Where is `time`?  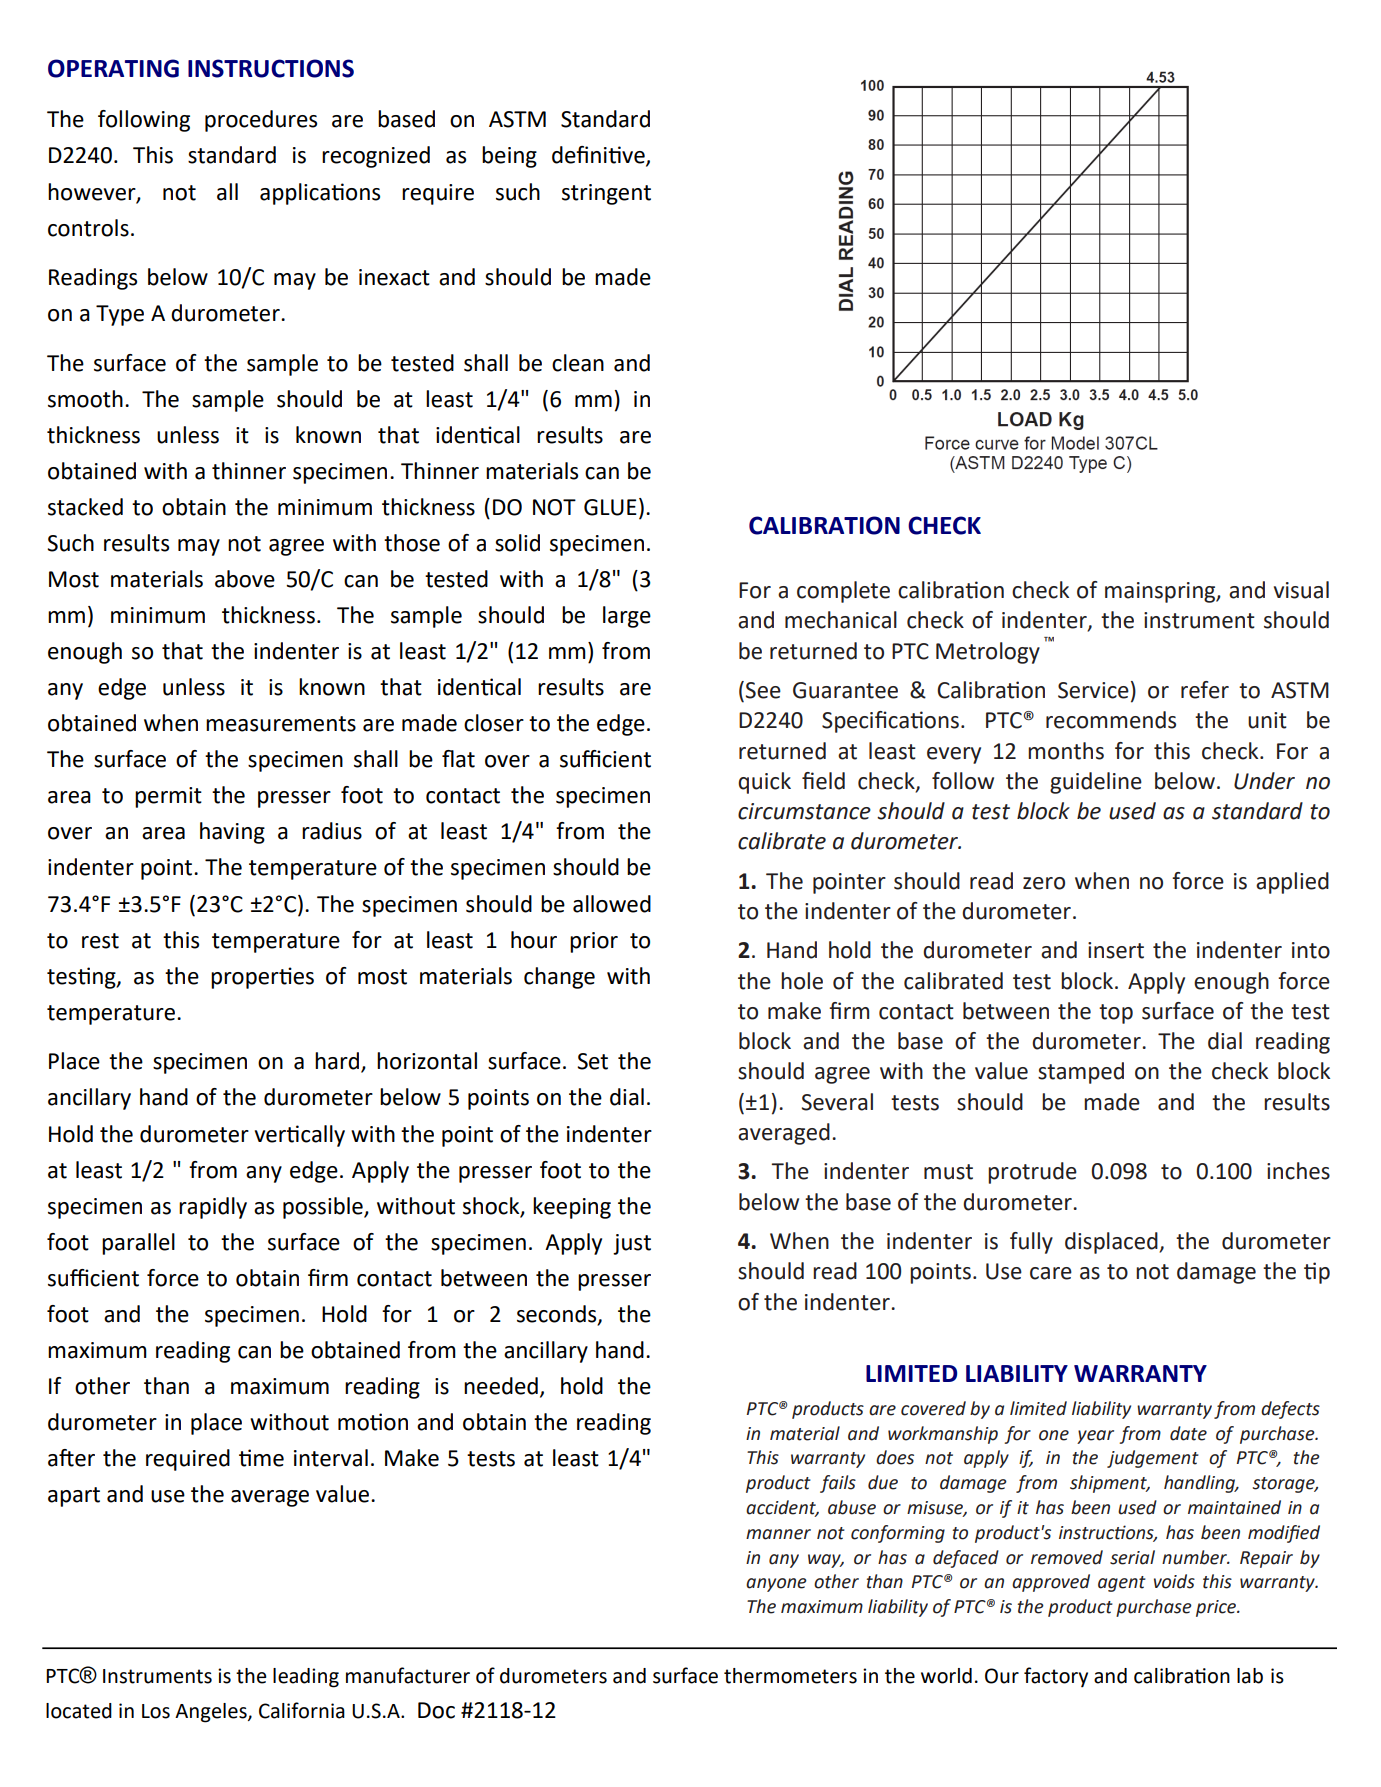 time is located at coordinates (261, 1458).
